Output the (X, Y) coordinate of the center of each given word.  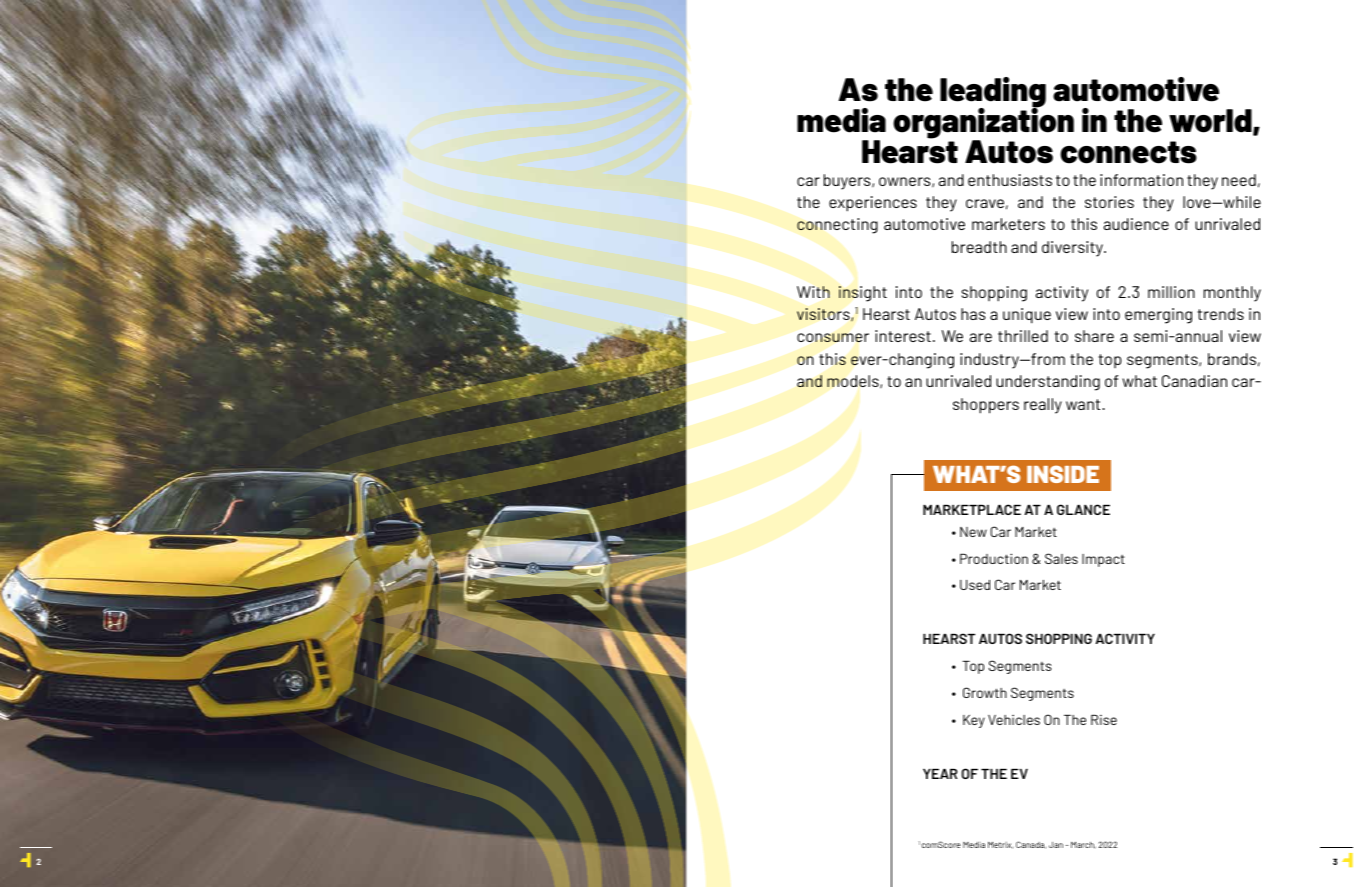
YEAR (940, 774)
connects (1128, 152)
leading (993, 93)
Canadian (1194, 381)
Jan (1056, 845)
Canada (1031, 845)
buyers (848, 182)
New (973, 532)
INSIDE (1063, 474)
